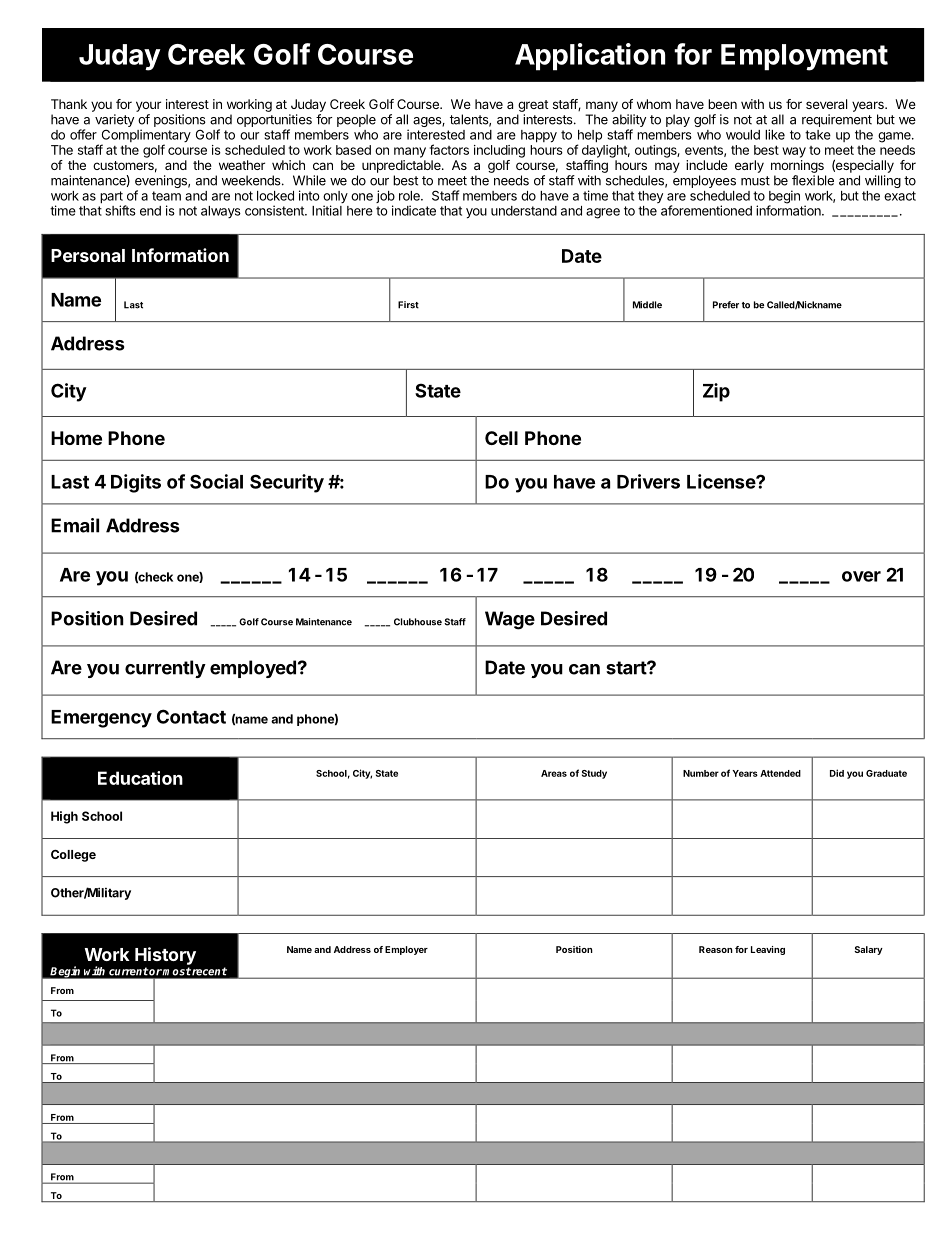 The height and width of the screenshot is (1233, 952). What do you see at coordinates (826, 104) in the screenshot?
I see `several` at bounding box center [826, 104].
